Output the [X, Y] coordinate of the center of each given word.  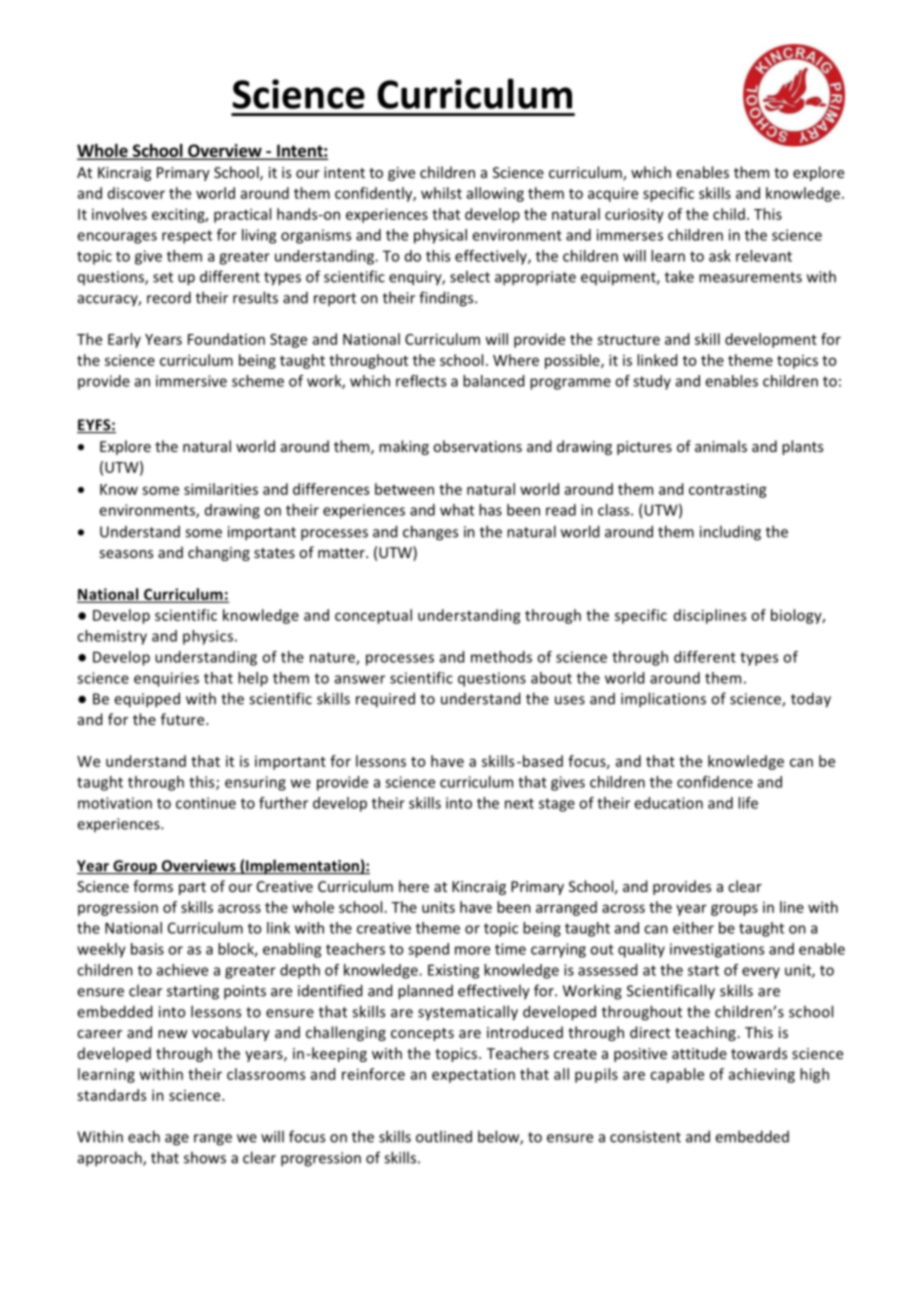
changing [219, 553]
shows [205, 1157]
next [519, 803]
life [748, 803]
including [730, 533]
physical [440, 236]
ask [720, 256]
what [457, 510]
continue [206, 803]
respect [187, 237]
